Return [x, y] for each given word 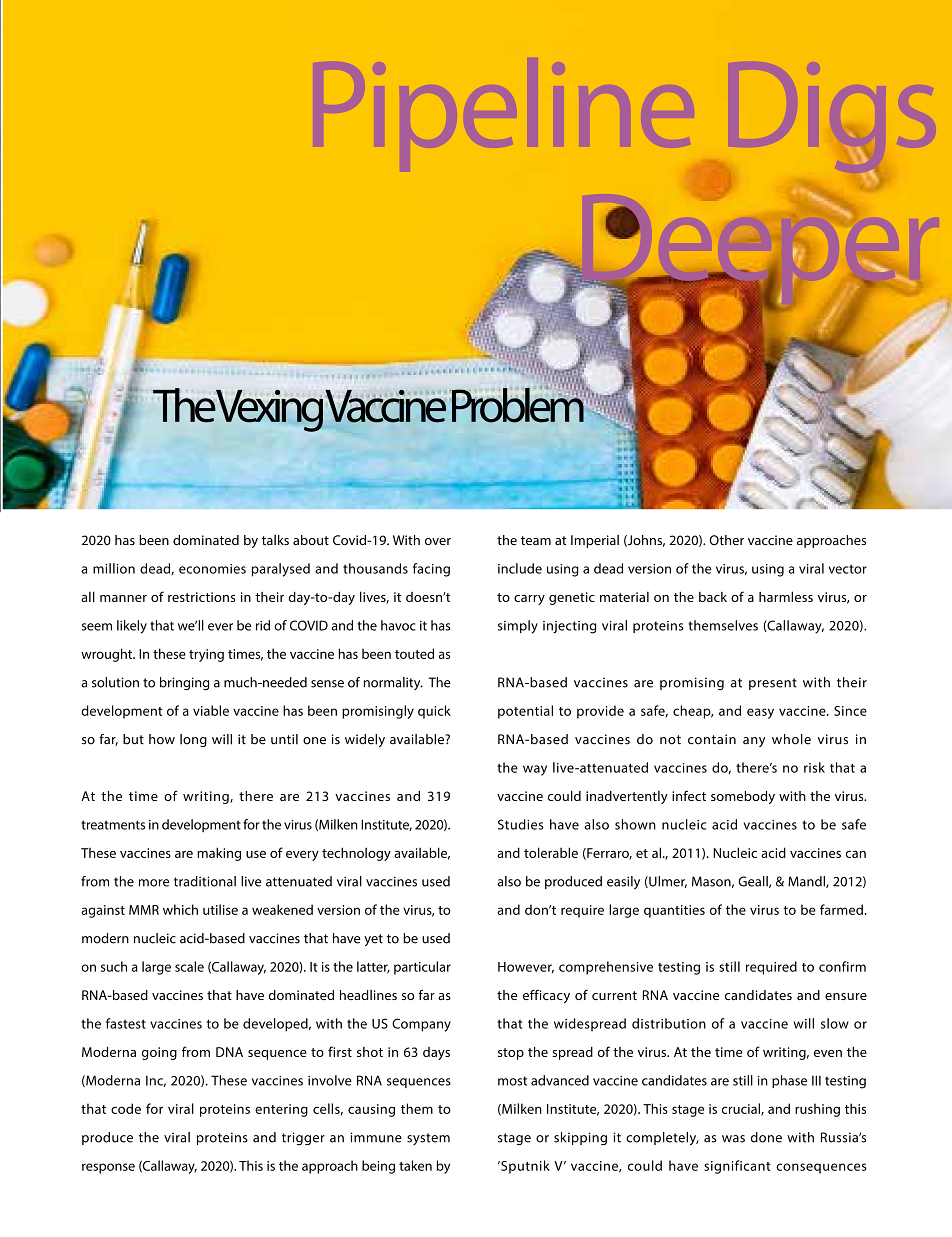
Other [726, 540]
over [438, 541]
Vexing [269, 411]
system [428, 1139]
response [108, 1168]
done [766, 1137]
